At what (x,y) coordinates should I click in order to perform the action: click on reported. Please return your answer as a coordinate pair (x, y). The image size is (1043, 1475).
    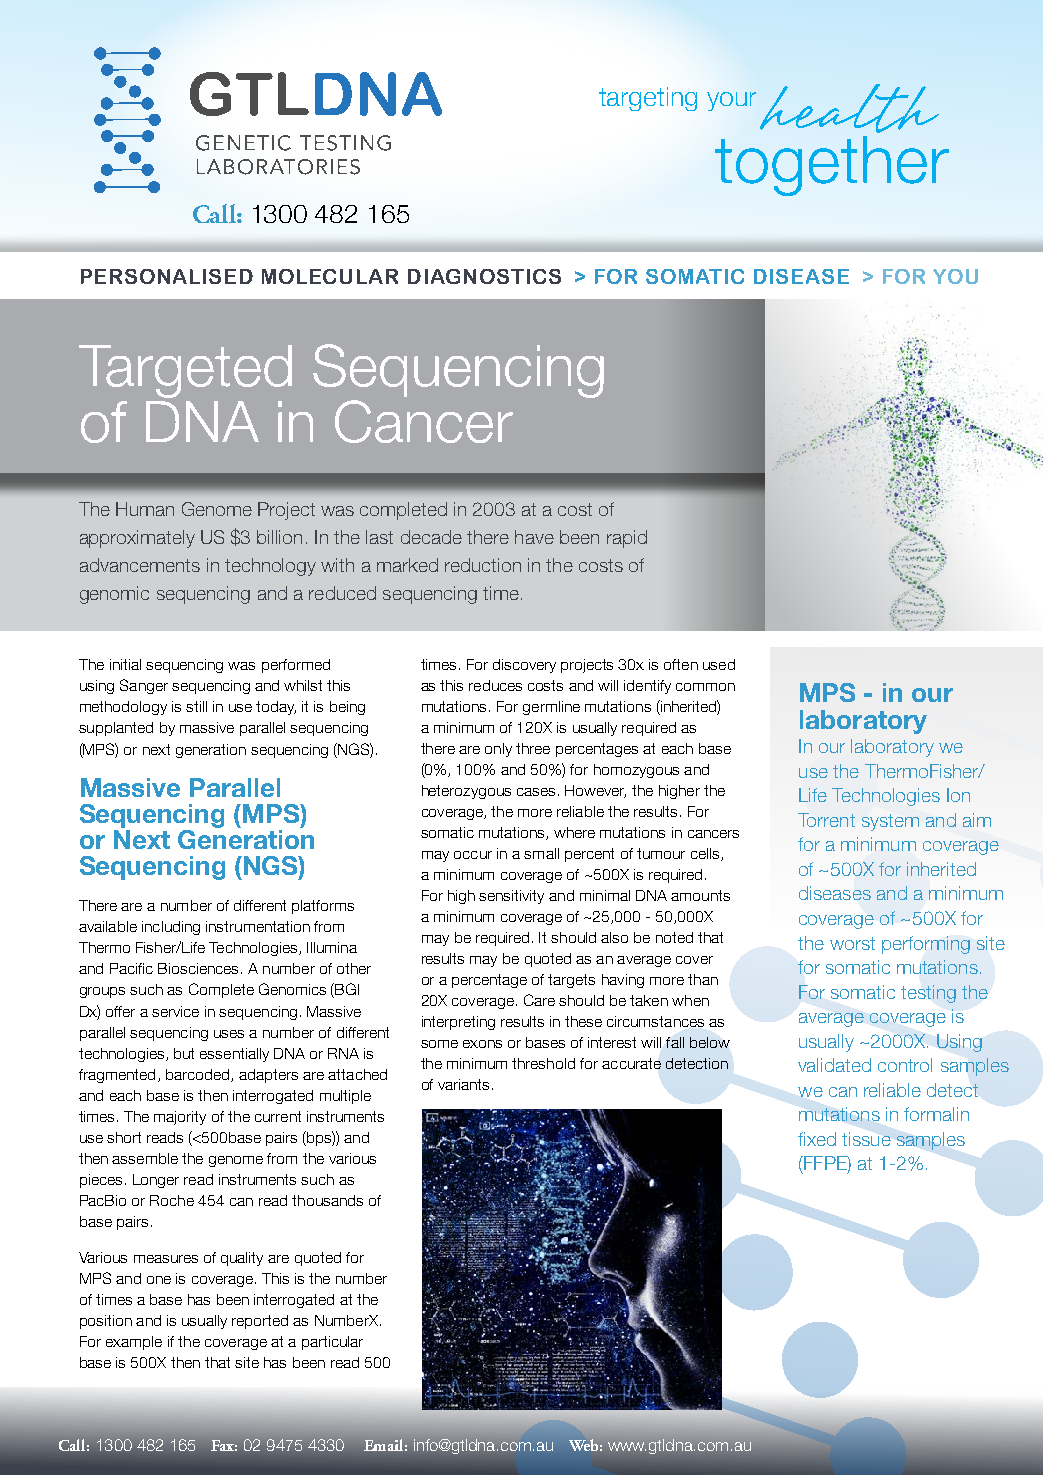
    Looking at the image, I should click on (260, 1322).
